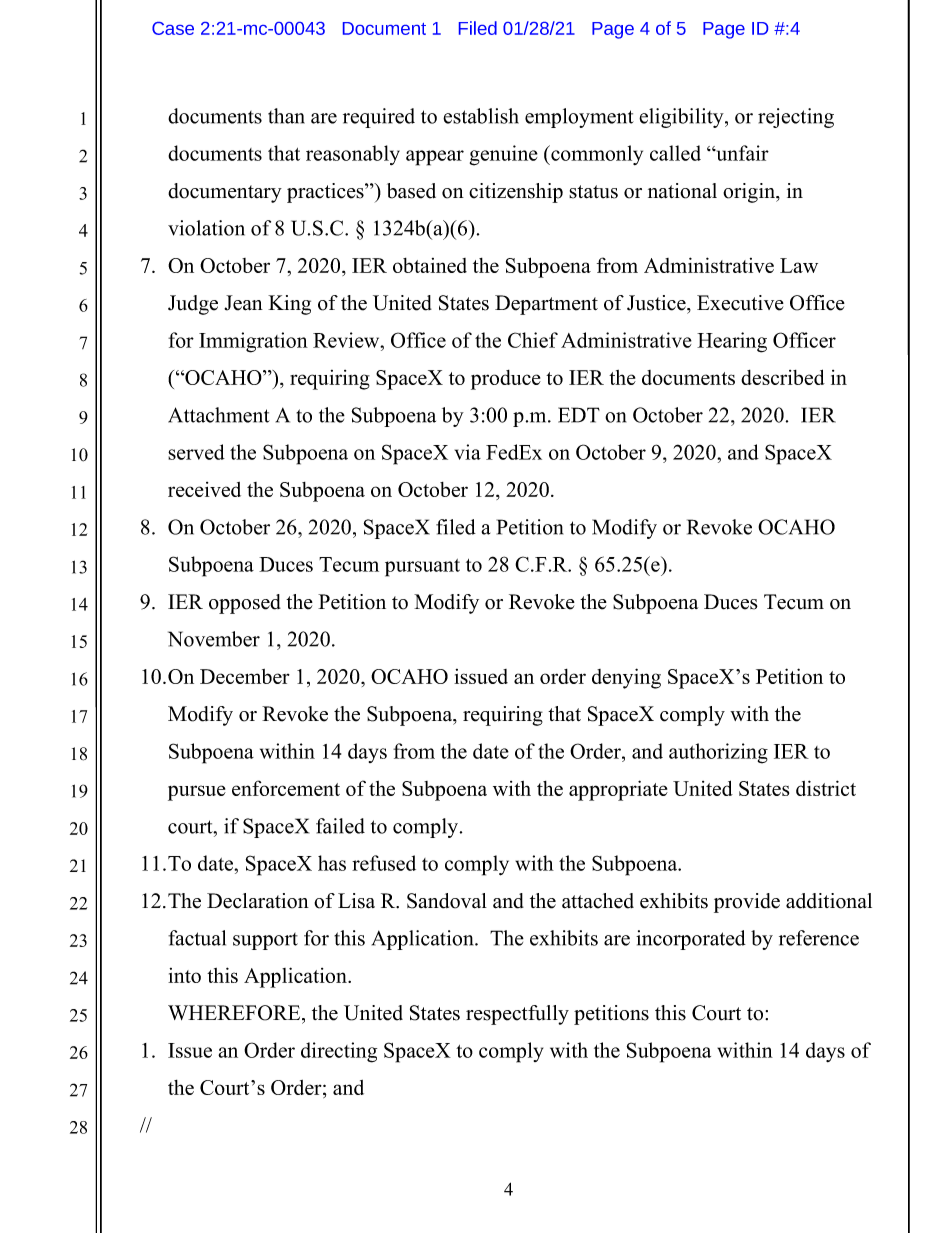 This screenshot has width=952, height=1233. What do you see at coordinates (517, 1015) in the screenshot?
I see `respectfully` at bounding box center [517, 1015].
